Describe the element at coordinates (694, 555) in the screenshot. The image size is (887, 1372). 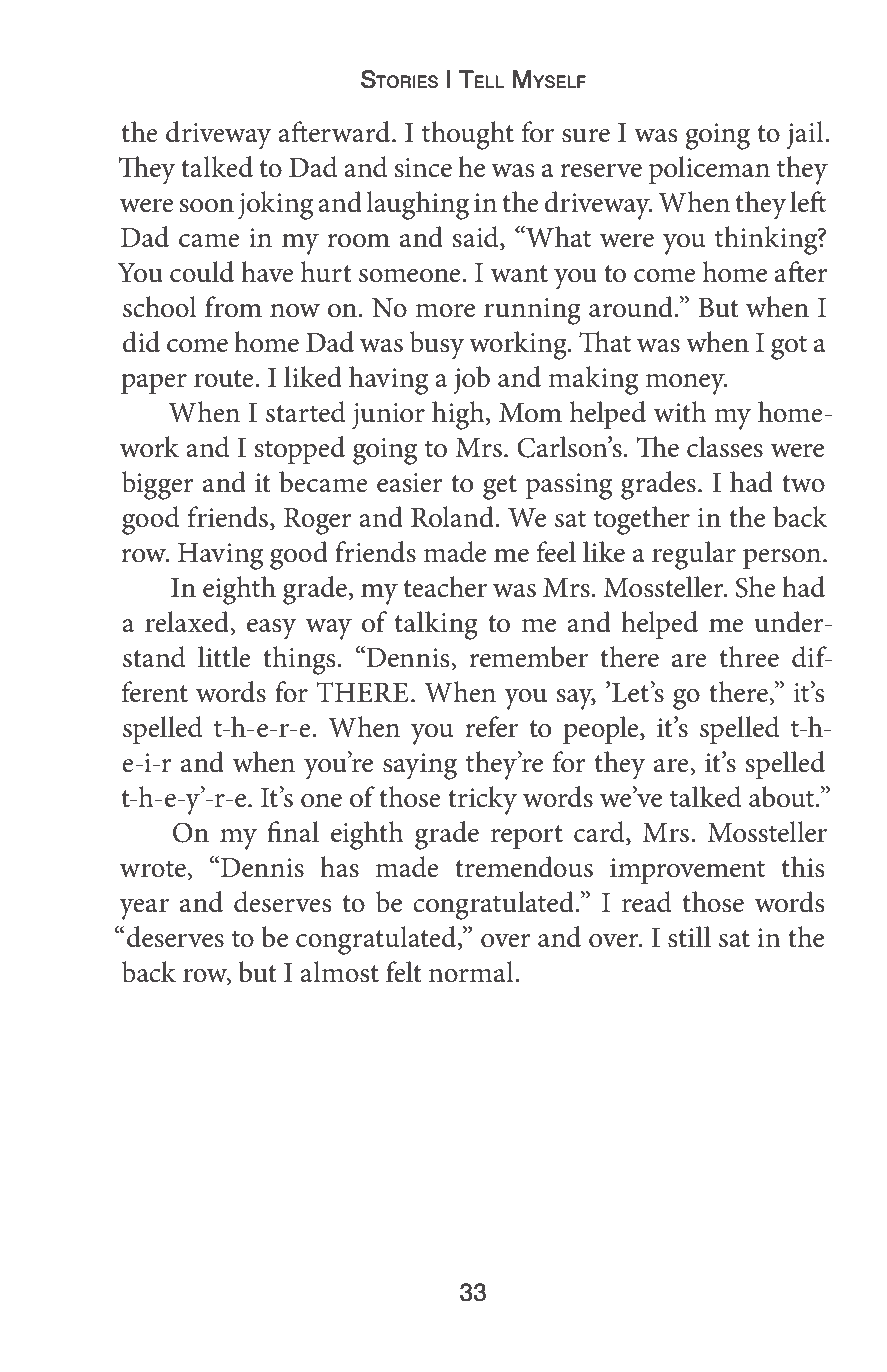
I see `regular` at that location.
